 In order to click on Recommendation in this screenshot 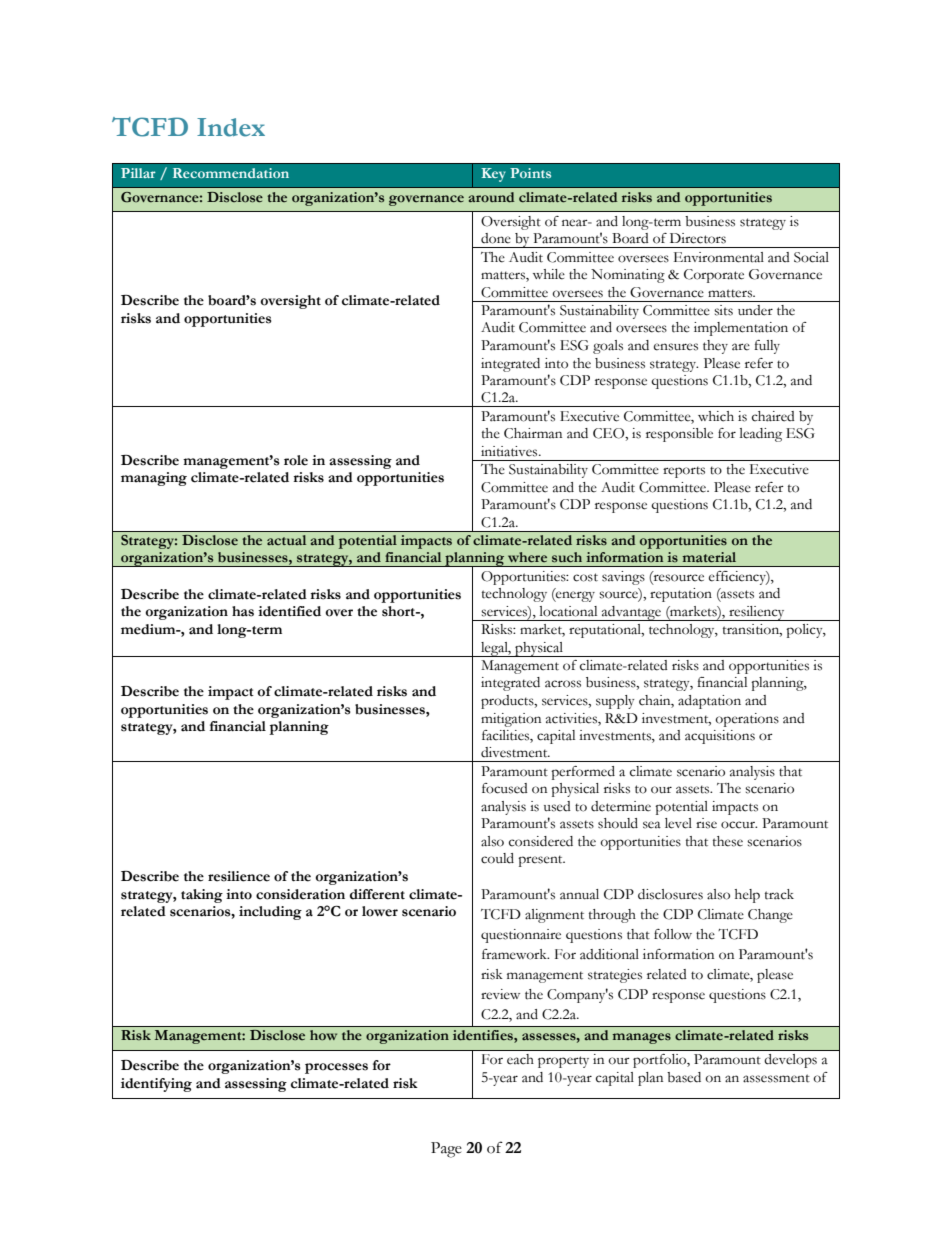, I will do `click(231, 173)`.
